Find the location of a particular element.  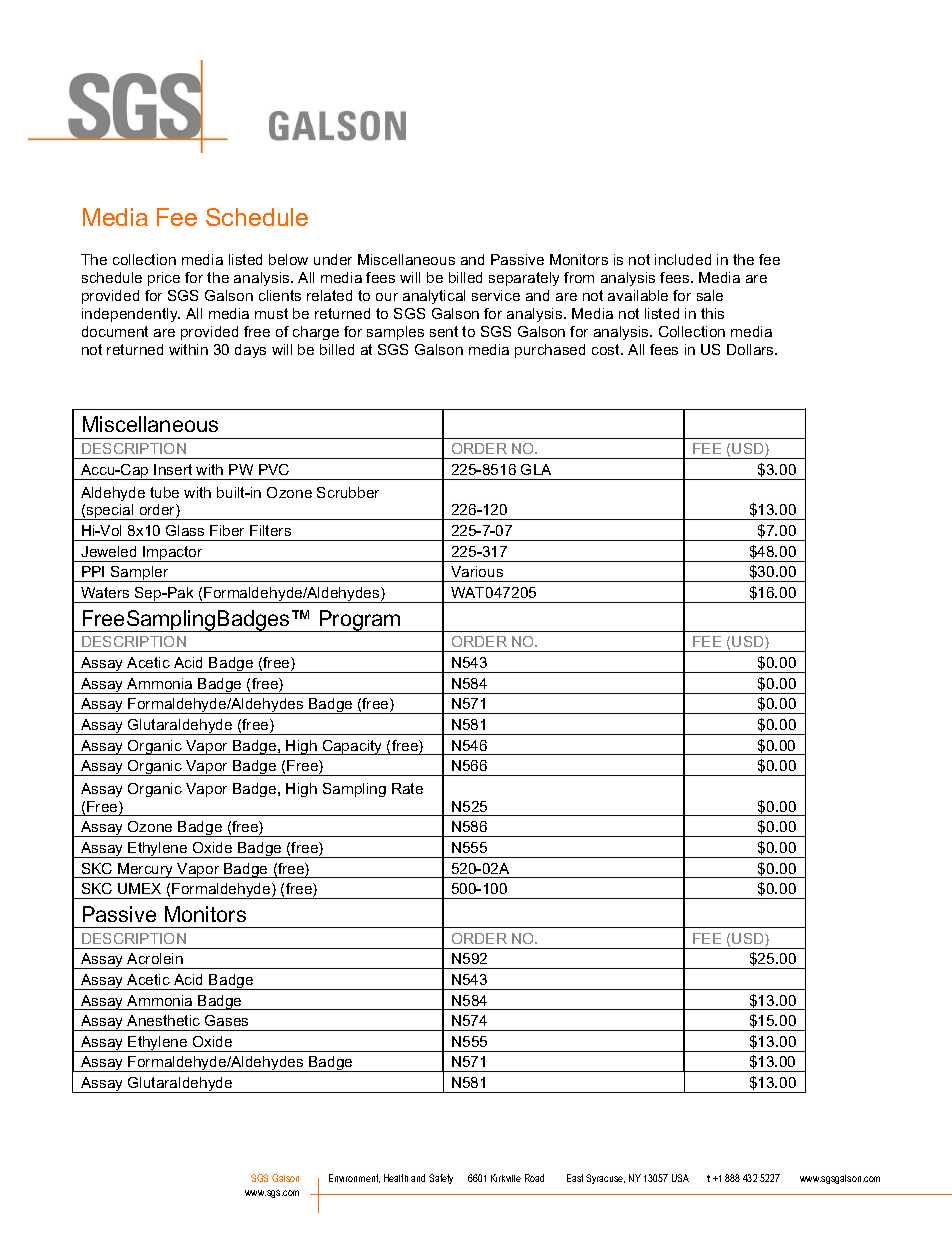

Environment is located at coordinates (354, 1178).
